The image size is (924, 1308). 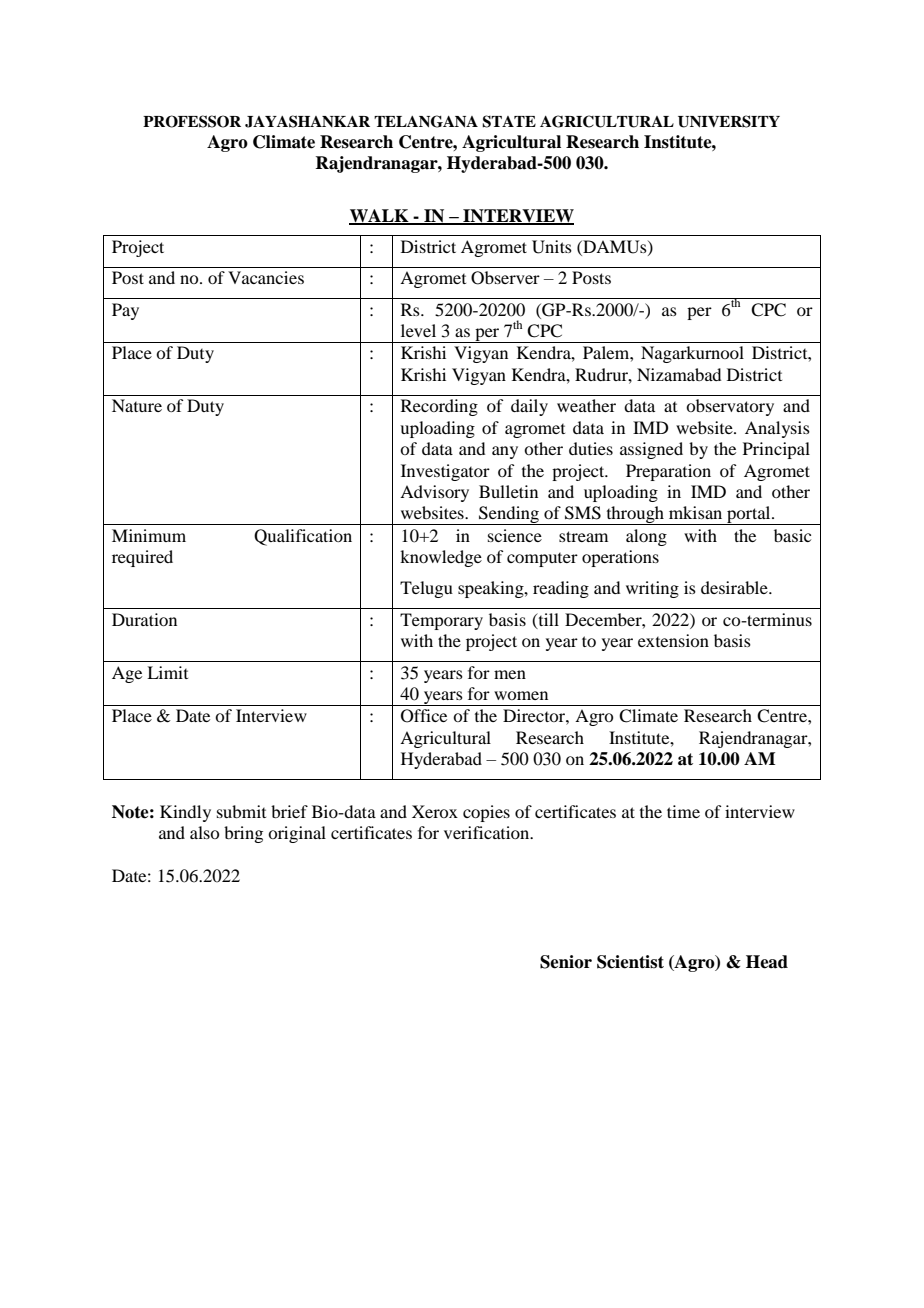 I want to click on Nature, so click(x=137, y=405).
